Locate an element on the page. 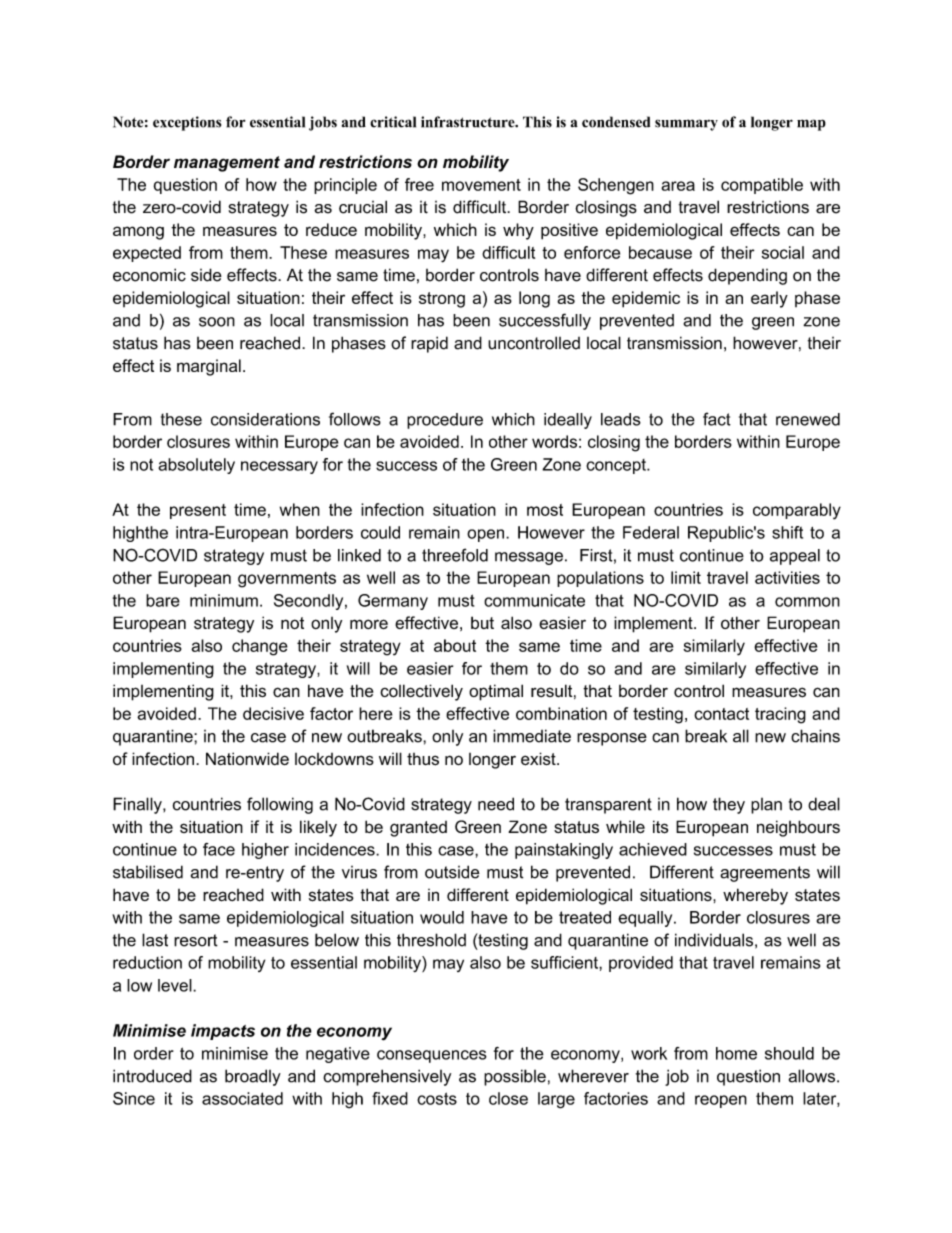 The image size is (952, 1233). compatible is located at coordinates (762, 186).
